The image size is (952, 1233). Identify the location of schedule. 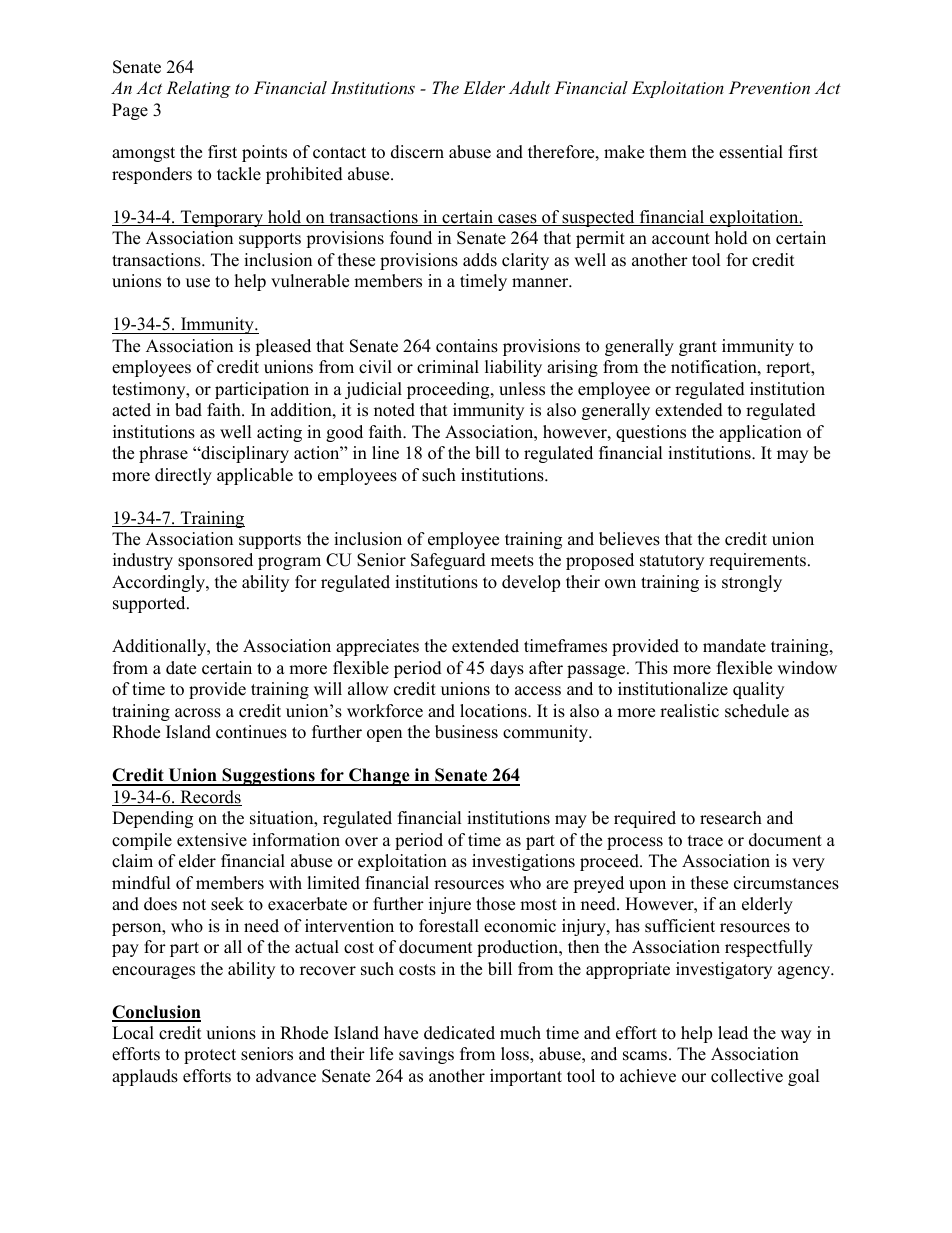
(757, 711).
